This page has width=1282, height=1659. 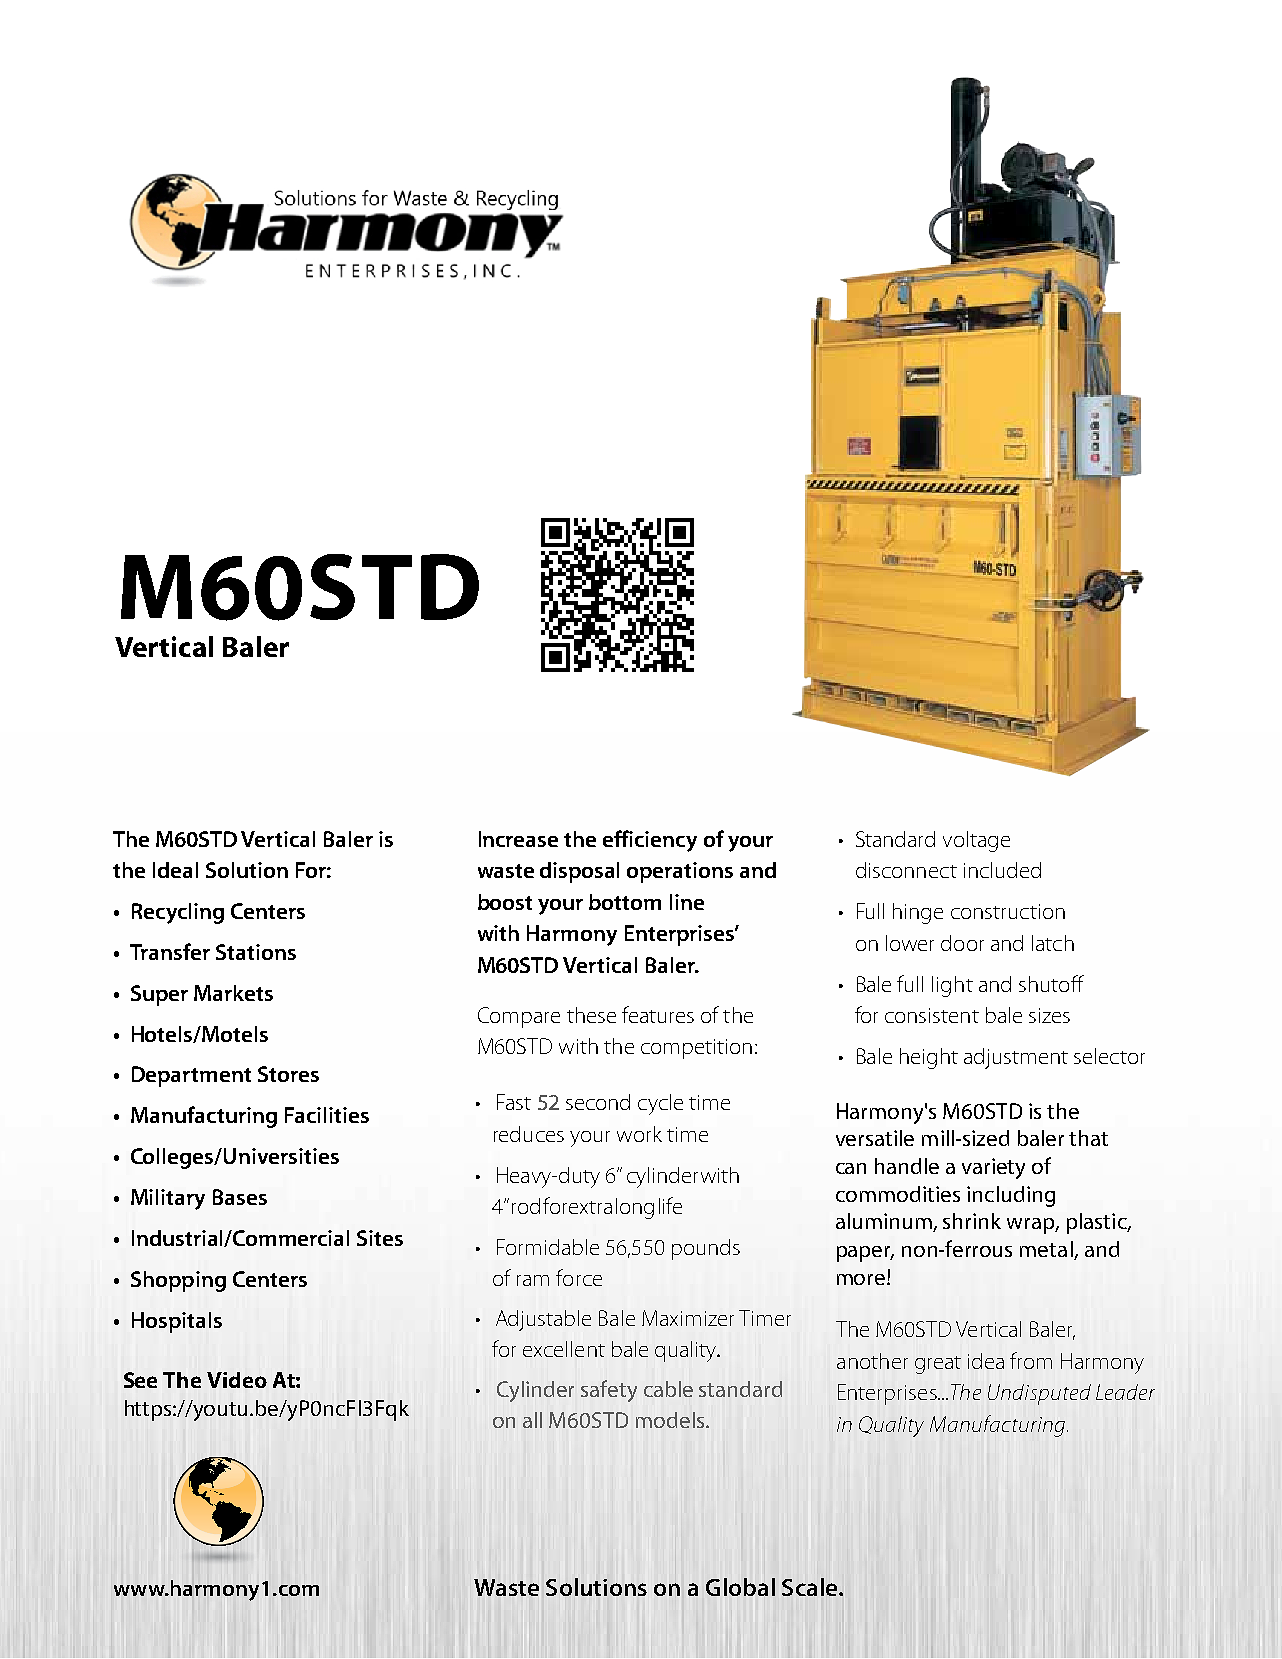 I want to click on Global, so click(x=740, y=1587).
